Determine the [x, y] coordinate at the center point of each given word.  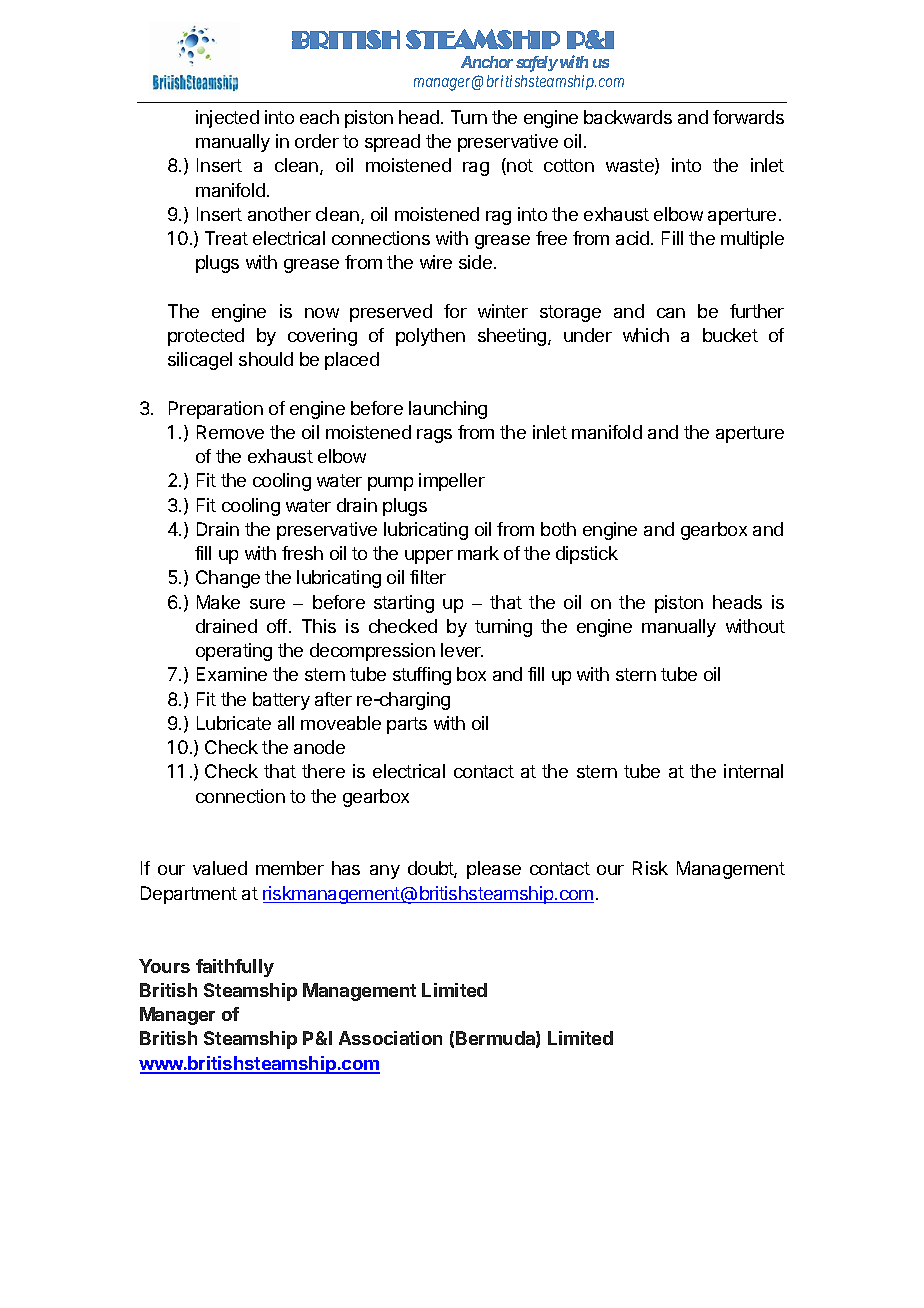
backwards [628, 117]
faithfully [235, 968]
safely [536, 64]
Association [390, 1038]
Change [228, 579]
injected [227, 119]
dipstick [587, 555]
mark [478, 553]
